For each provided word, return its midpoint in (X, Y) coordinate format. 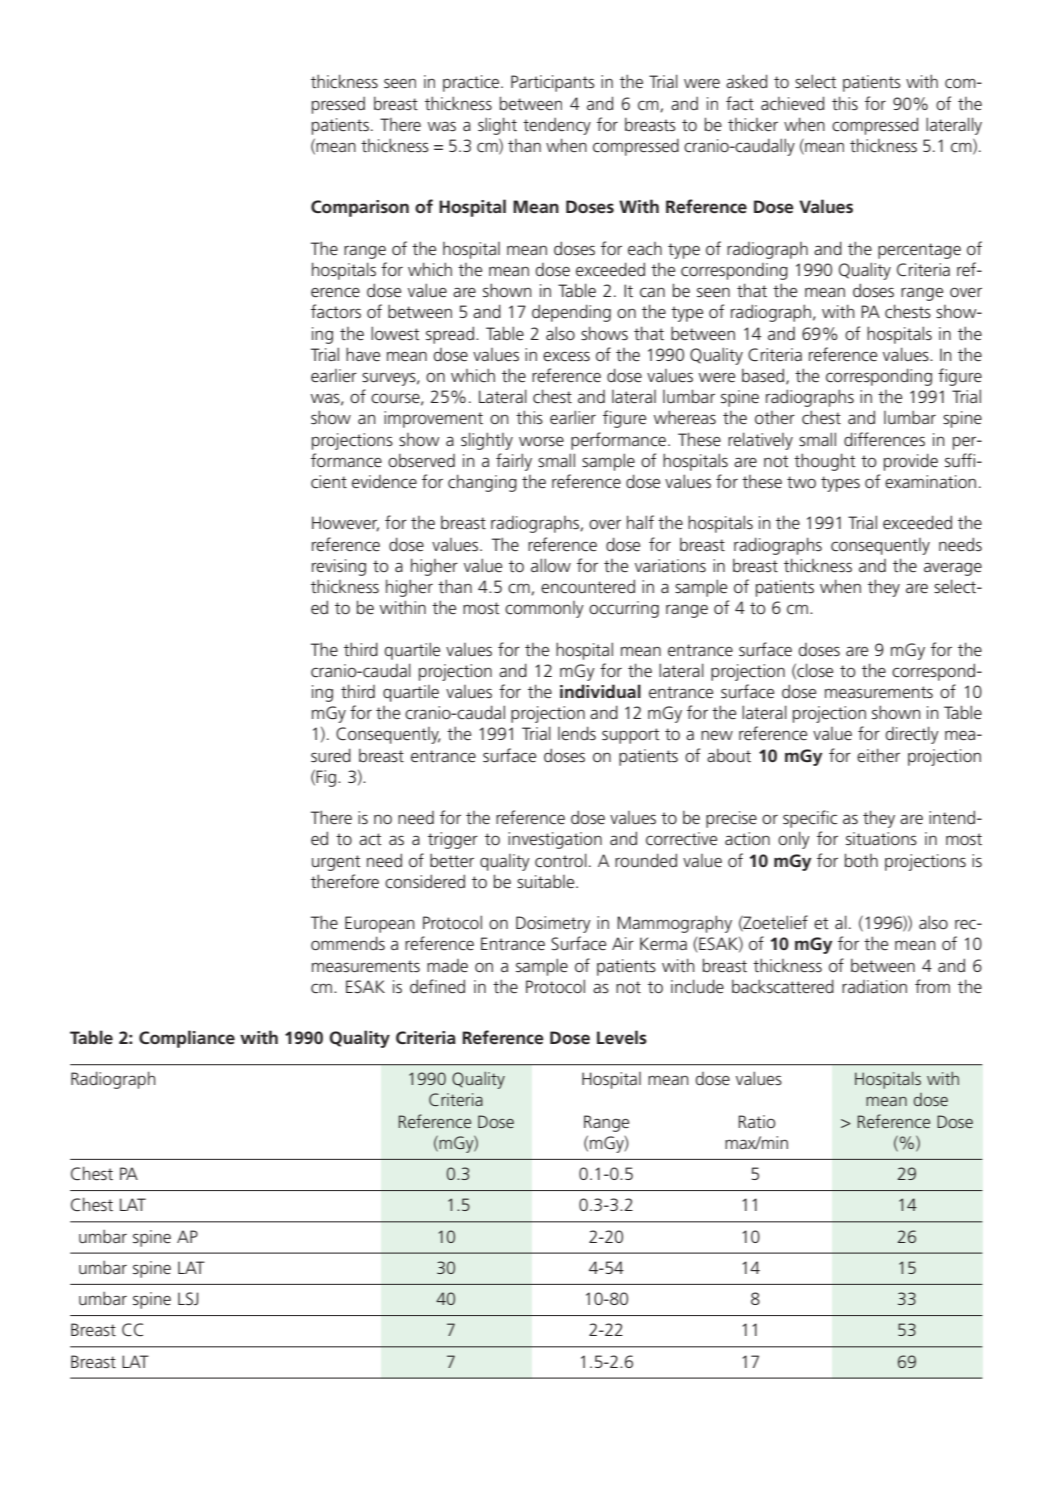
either (878, 755)
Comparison (360, 208)
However (345, 524)
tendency (557, 126)
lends (577, 733)
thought (825, 462)
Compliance (187, 1039)
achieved (792, 103)
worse (541, 441)
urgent (336, 863)
